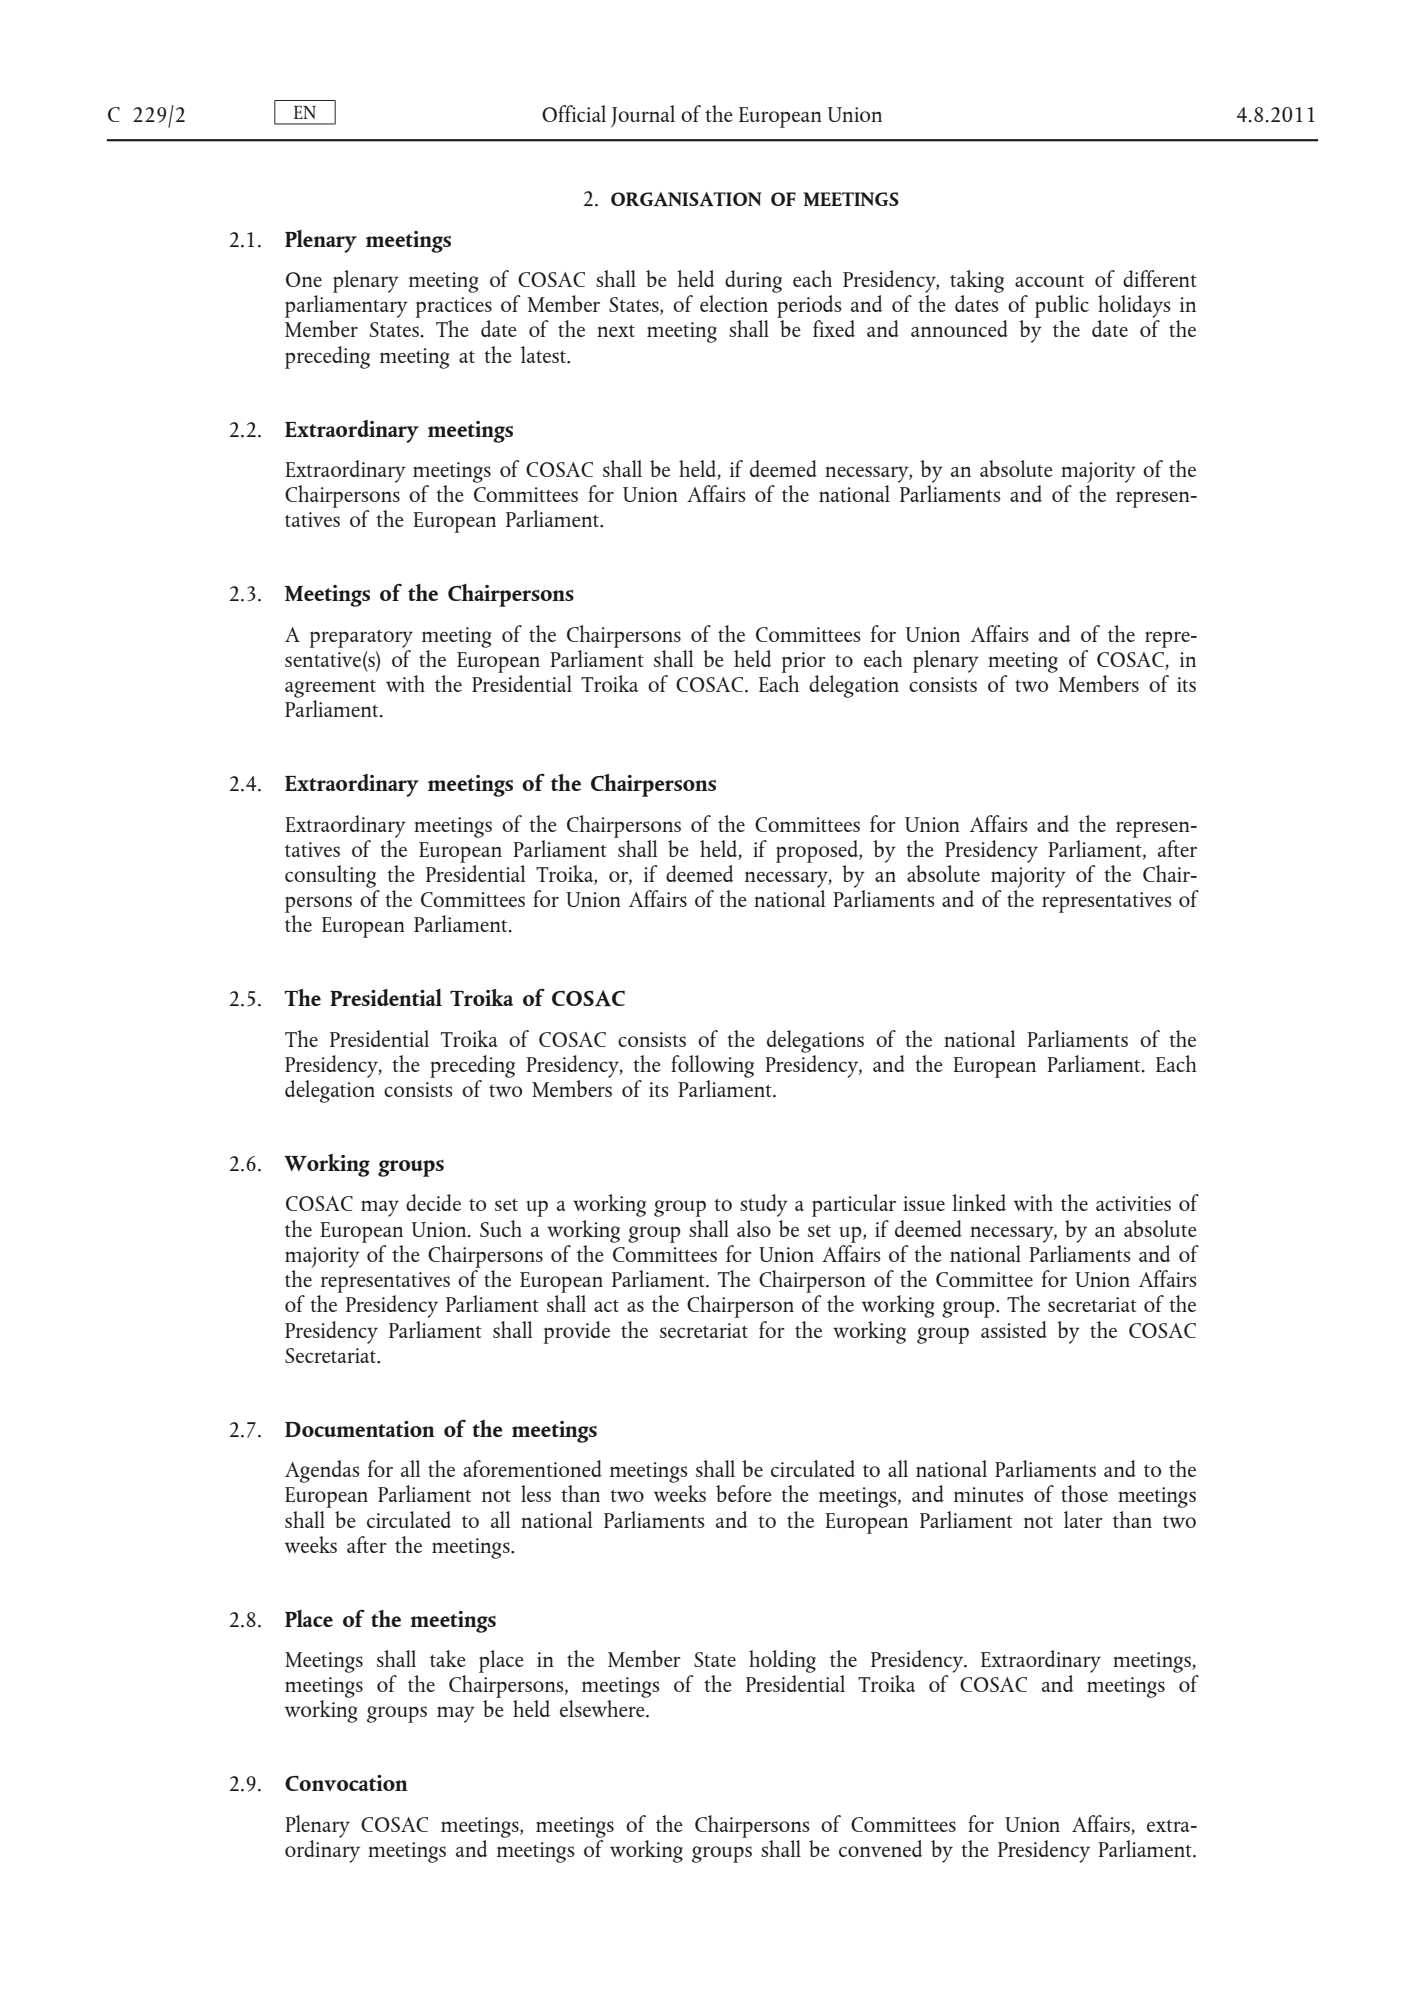 This screenshot has width=1408, height=1991. What do you see at coordinates (744, 1493) in the screenshot?
I see `before` at bounding box center [744, 1493].
